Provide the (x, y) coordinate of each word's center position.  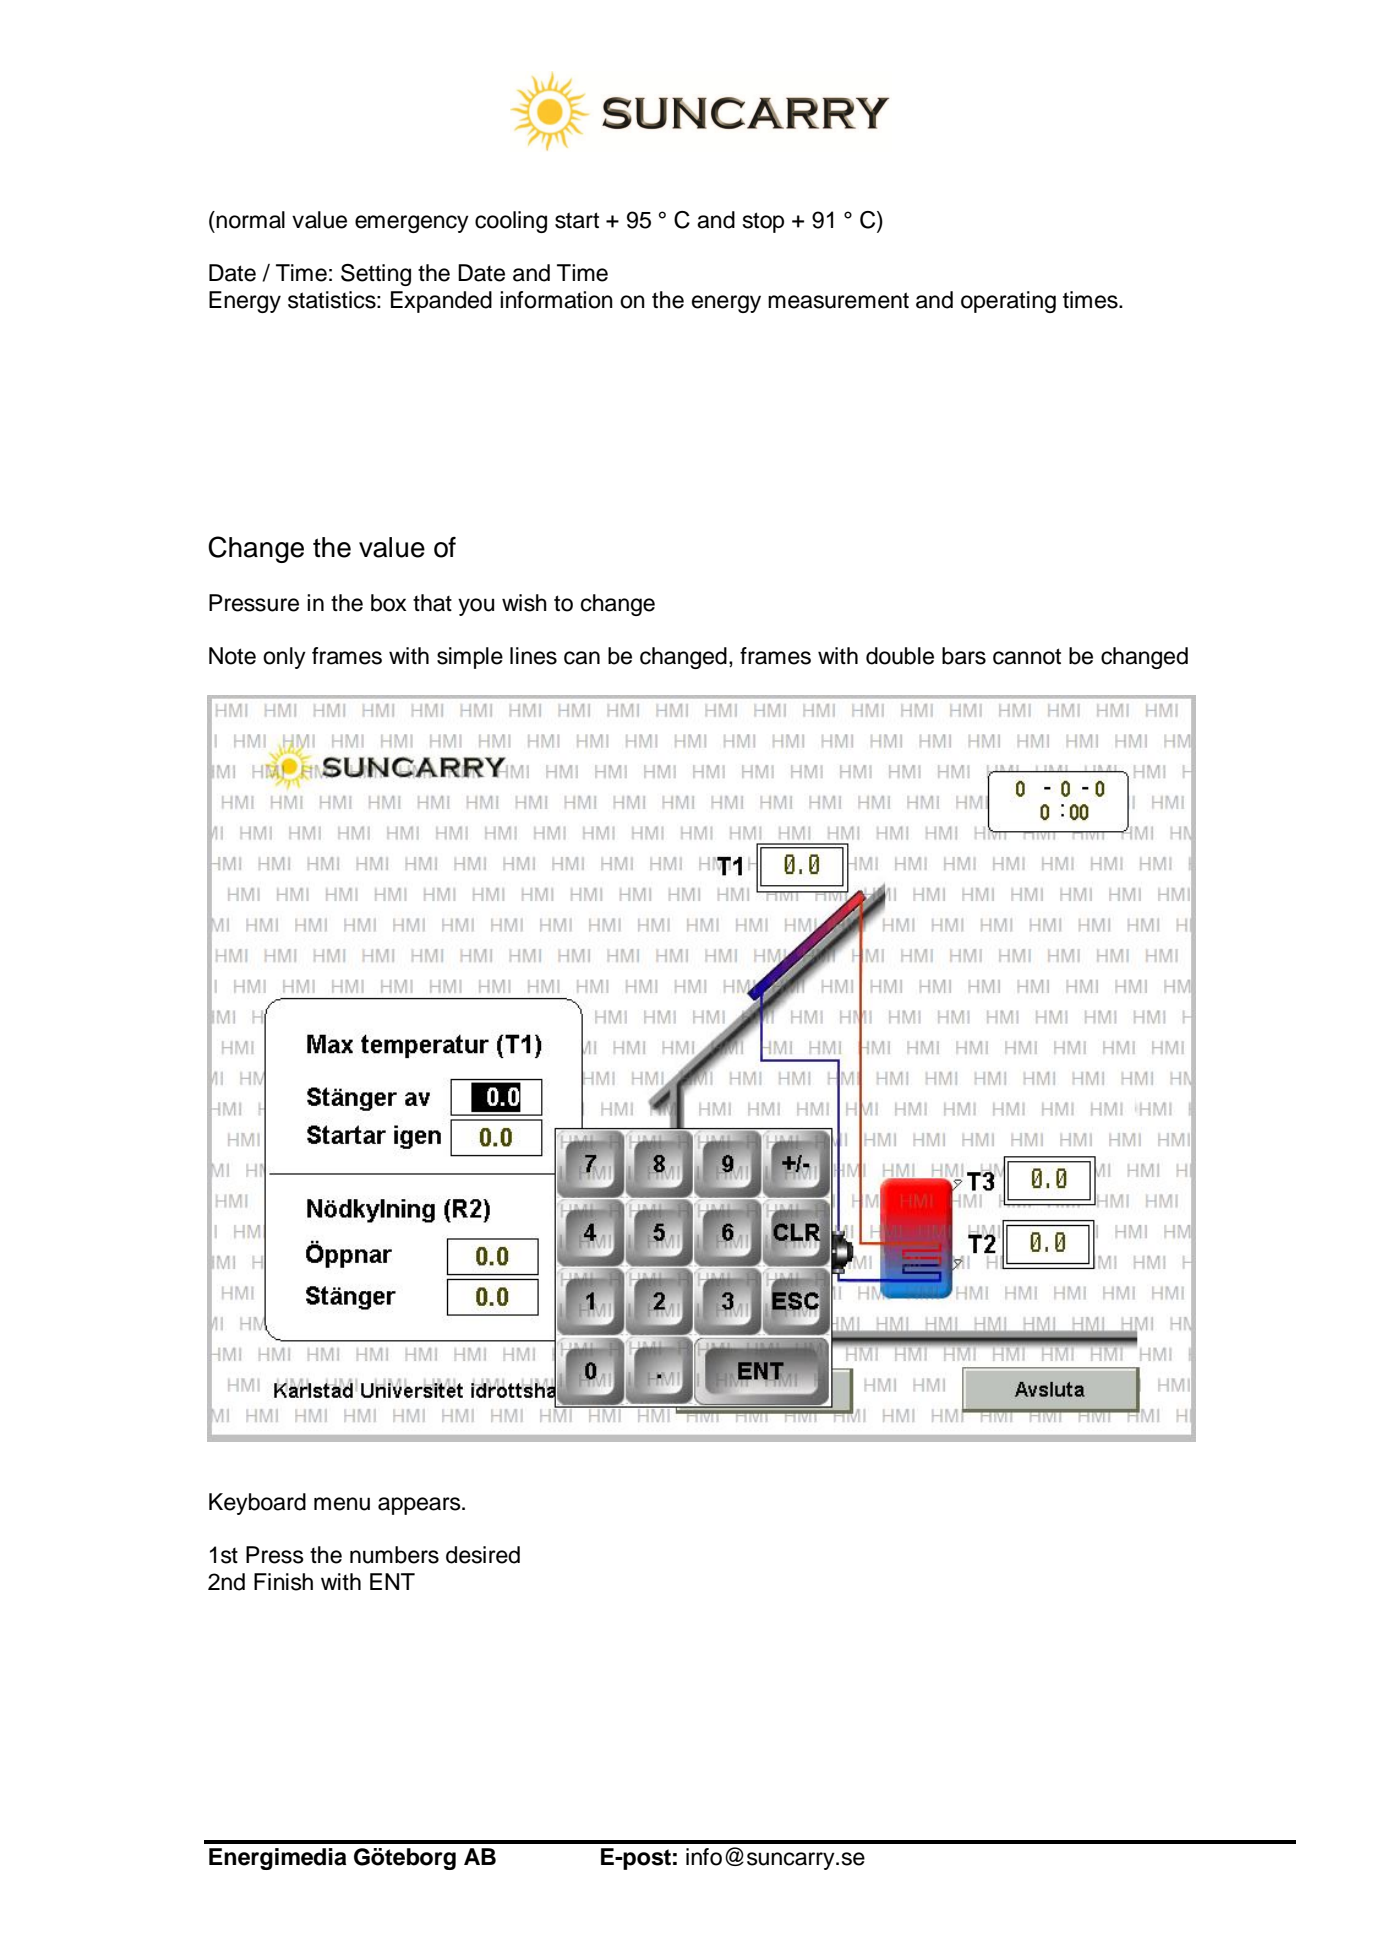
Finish (283, 1582)
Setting (376, 275)
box (389, 603)
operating (1008, 302)
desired (483, 1555)
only (284, 658)
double (900, 656)
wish (524, 603)
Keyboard (257, 1504)
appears (420, 1506)
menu (342, 1504)
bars (964, 656)
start (577, 220)
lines (533, 656)
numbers (394, 1555)
